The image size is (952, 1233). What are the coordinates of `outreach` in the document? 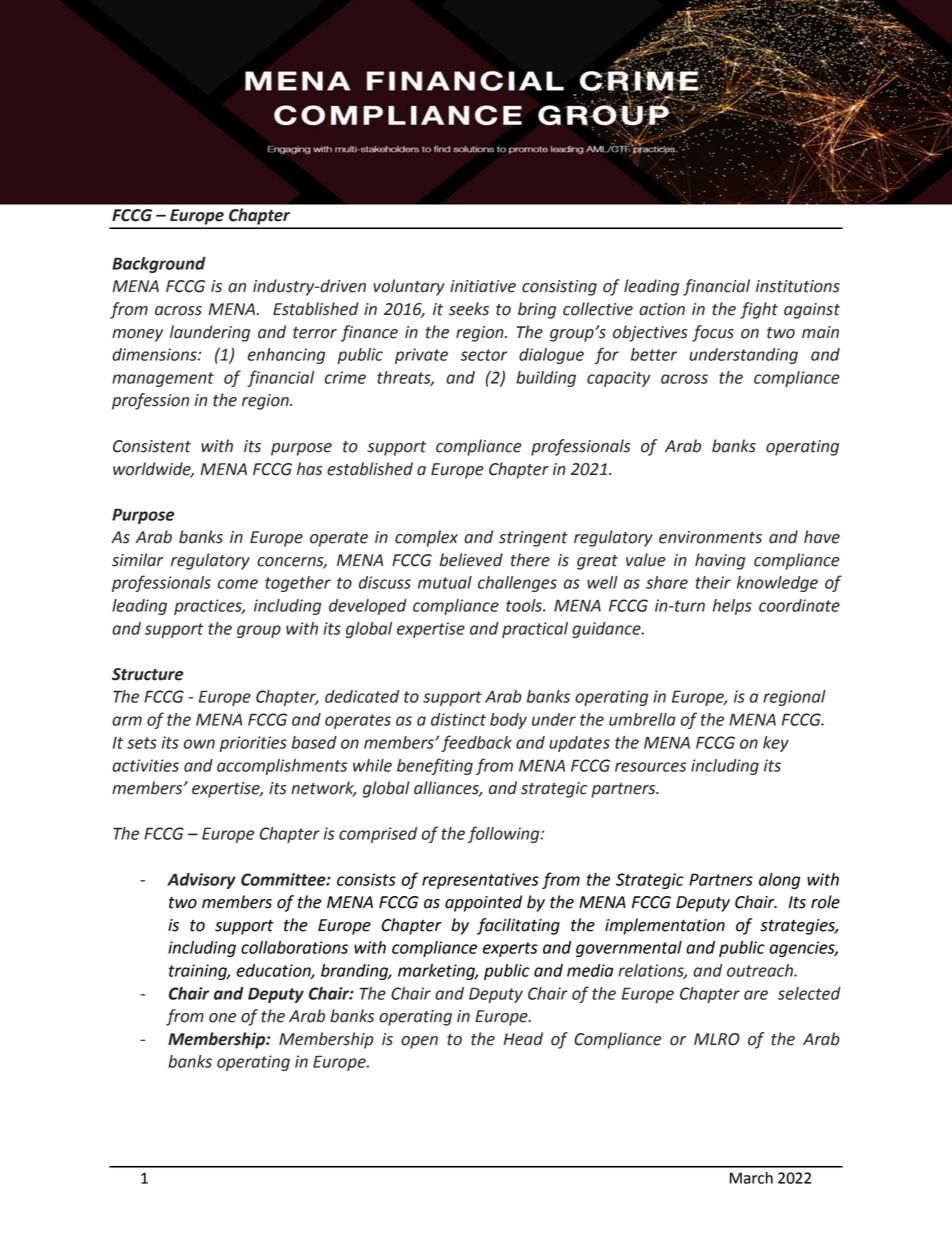 It's located at (761, 970).
